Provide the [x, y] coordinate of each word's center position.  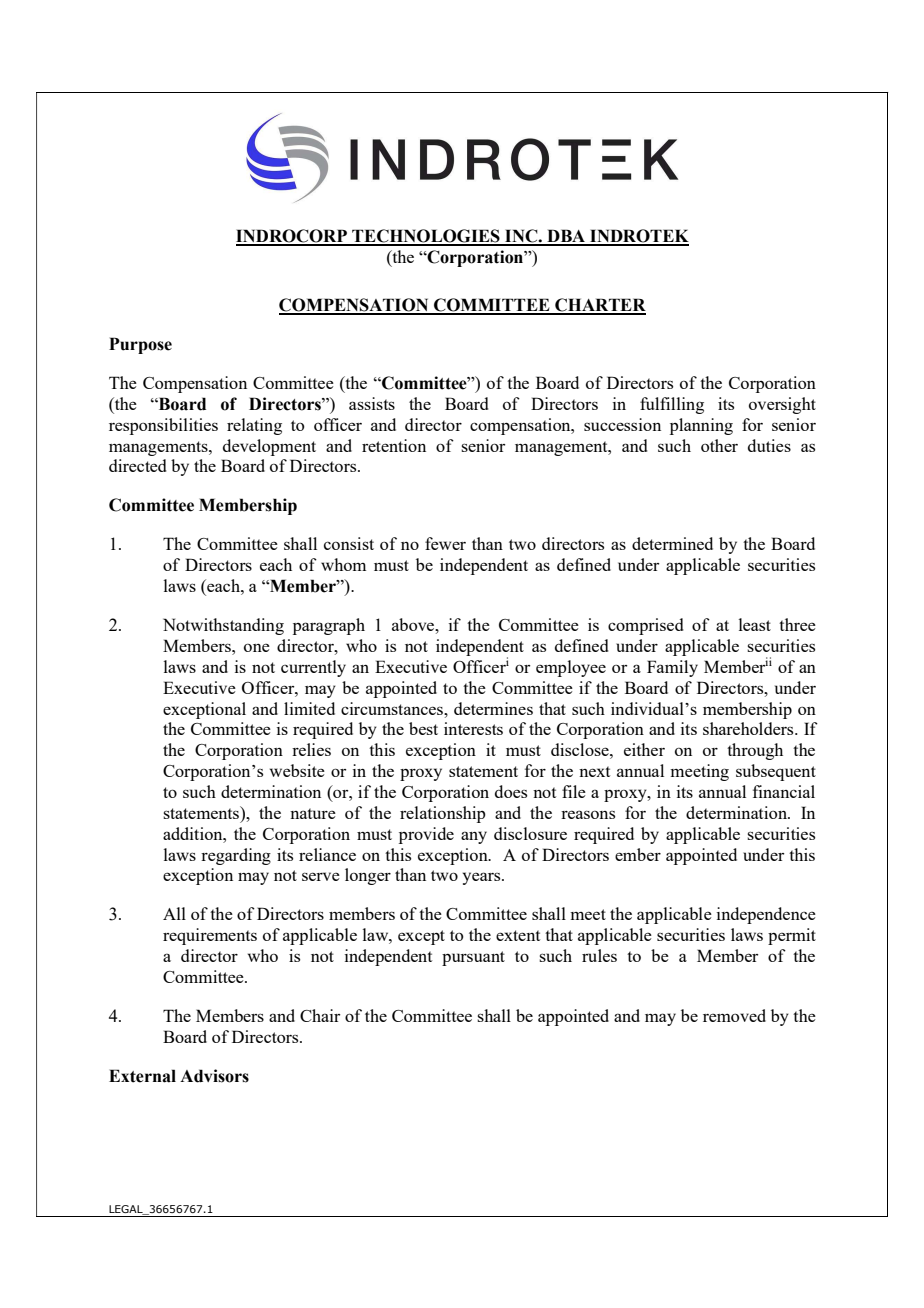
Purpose [140, 345]
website [297, 770]
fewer [445, 543]
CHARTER [599, 306]
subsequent [776, 772]
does [511, 791]
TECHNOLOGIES [426, 237]
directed [137, 465]
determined [672, 543]
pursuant [473, 958]
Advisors [214, 1076]
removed [734, 1015]
